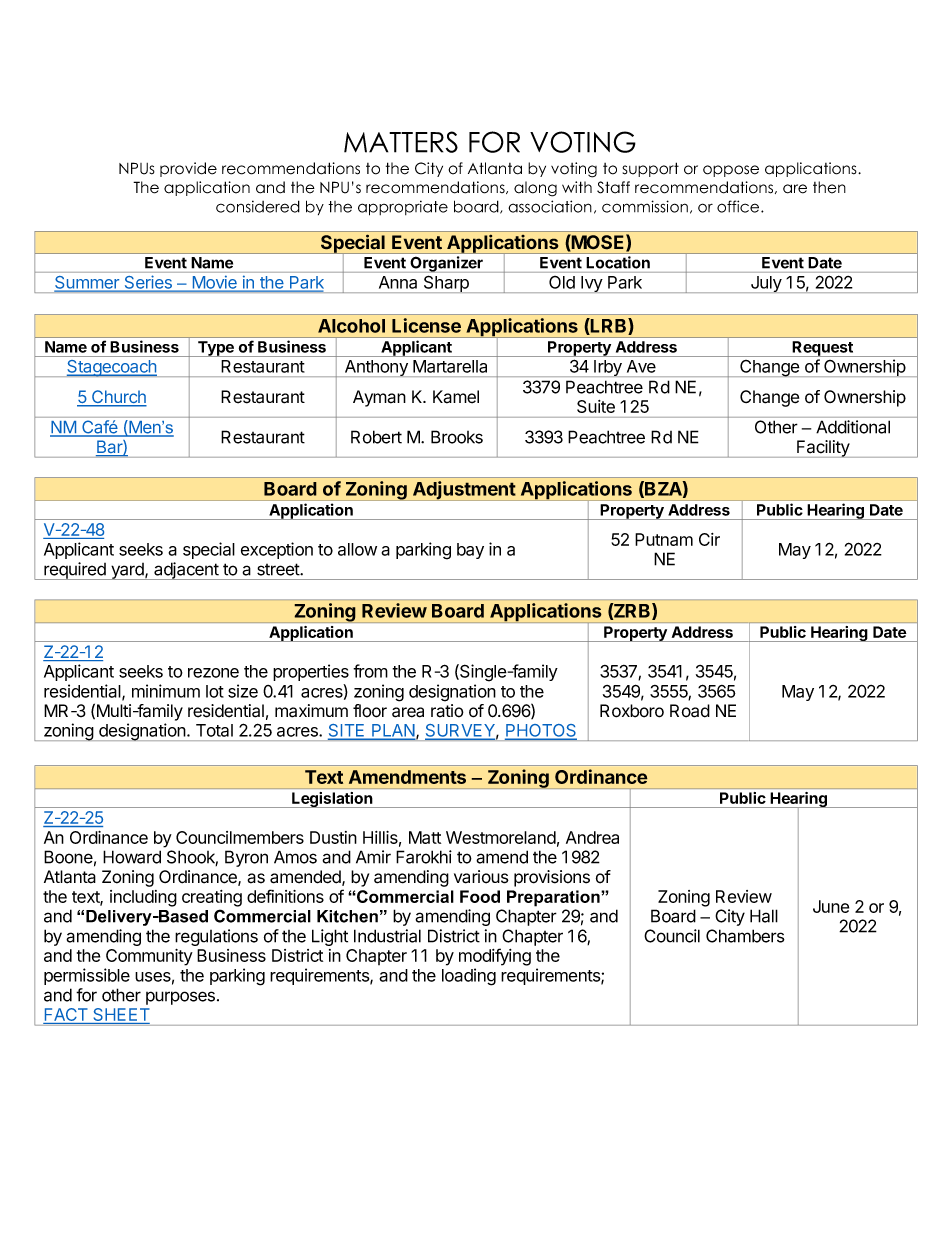 The width and height of the document is (952, 1233). I want to click on Howard, so click(132, 857).
